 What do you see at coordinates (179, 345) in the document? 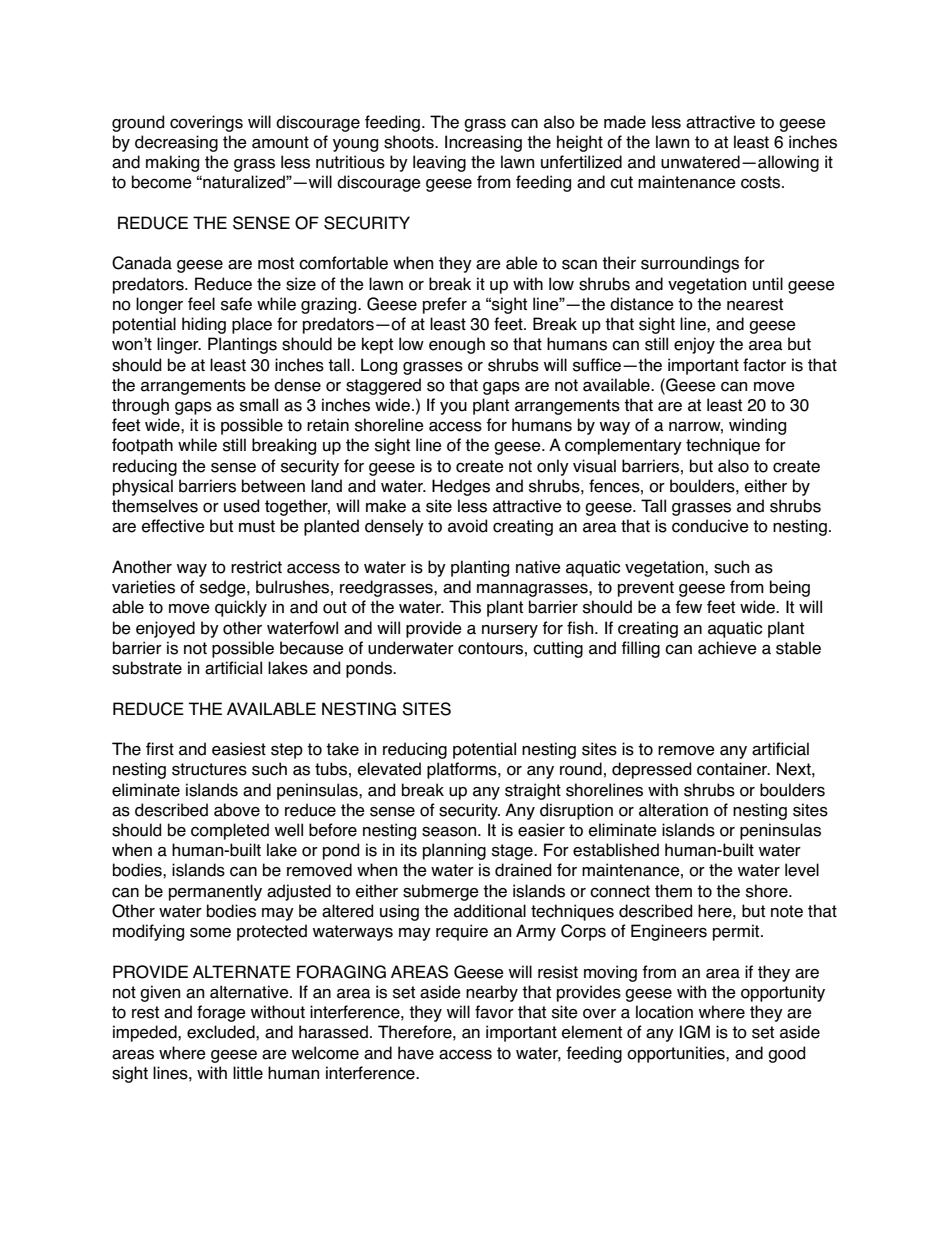
I see `linger` at bounding box center [179, 345].
